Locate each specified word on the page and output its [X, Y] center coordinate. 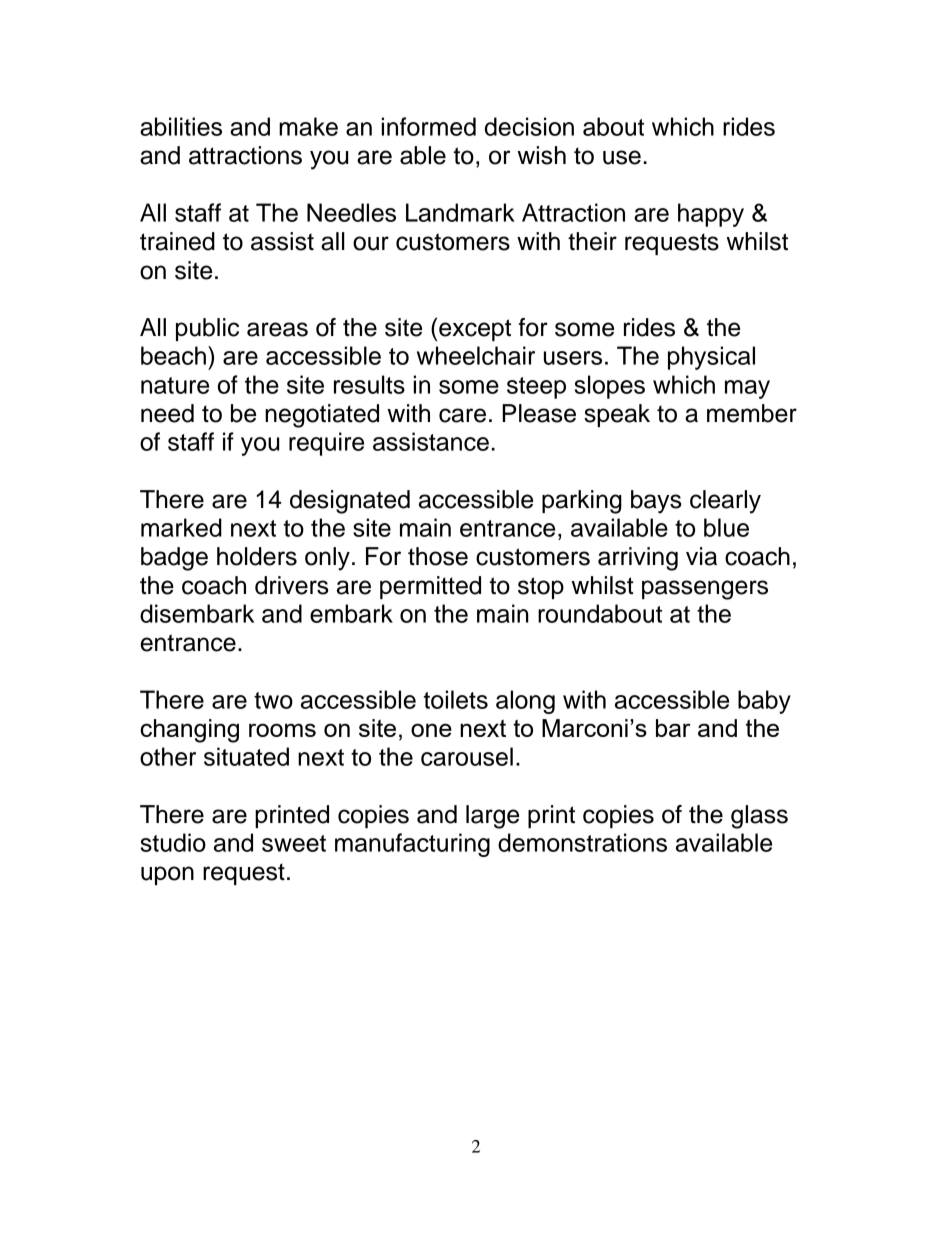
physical [711, 358]
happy [711, 215]
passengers [705, 590]
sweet [294, 843]
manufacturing [412, 845]
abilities [181, 126]
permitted [430, 587]
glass [759, 817]
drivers [292, 585]
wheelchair [476, 355]
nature [175, 385]
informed [429, 126]
